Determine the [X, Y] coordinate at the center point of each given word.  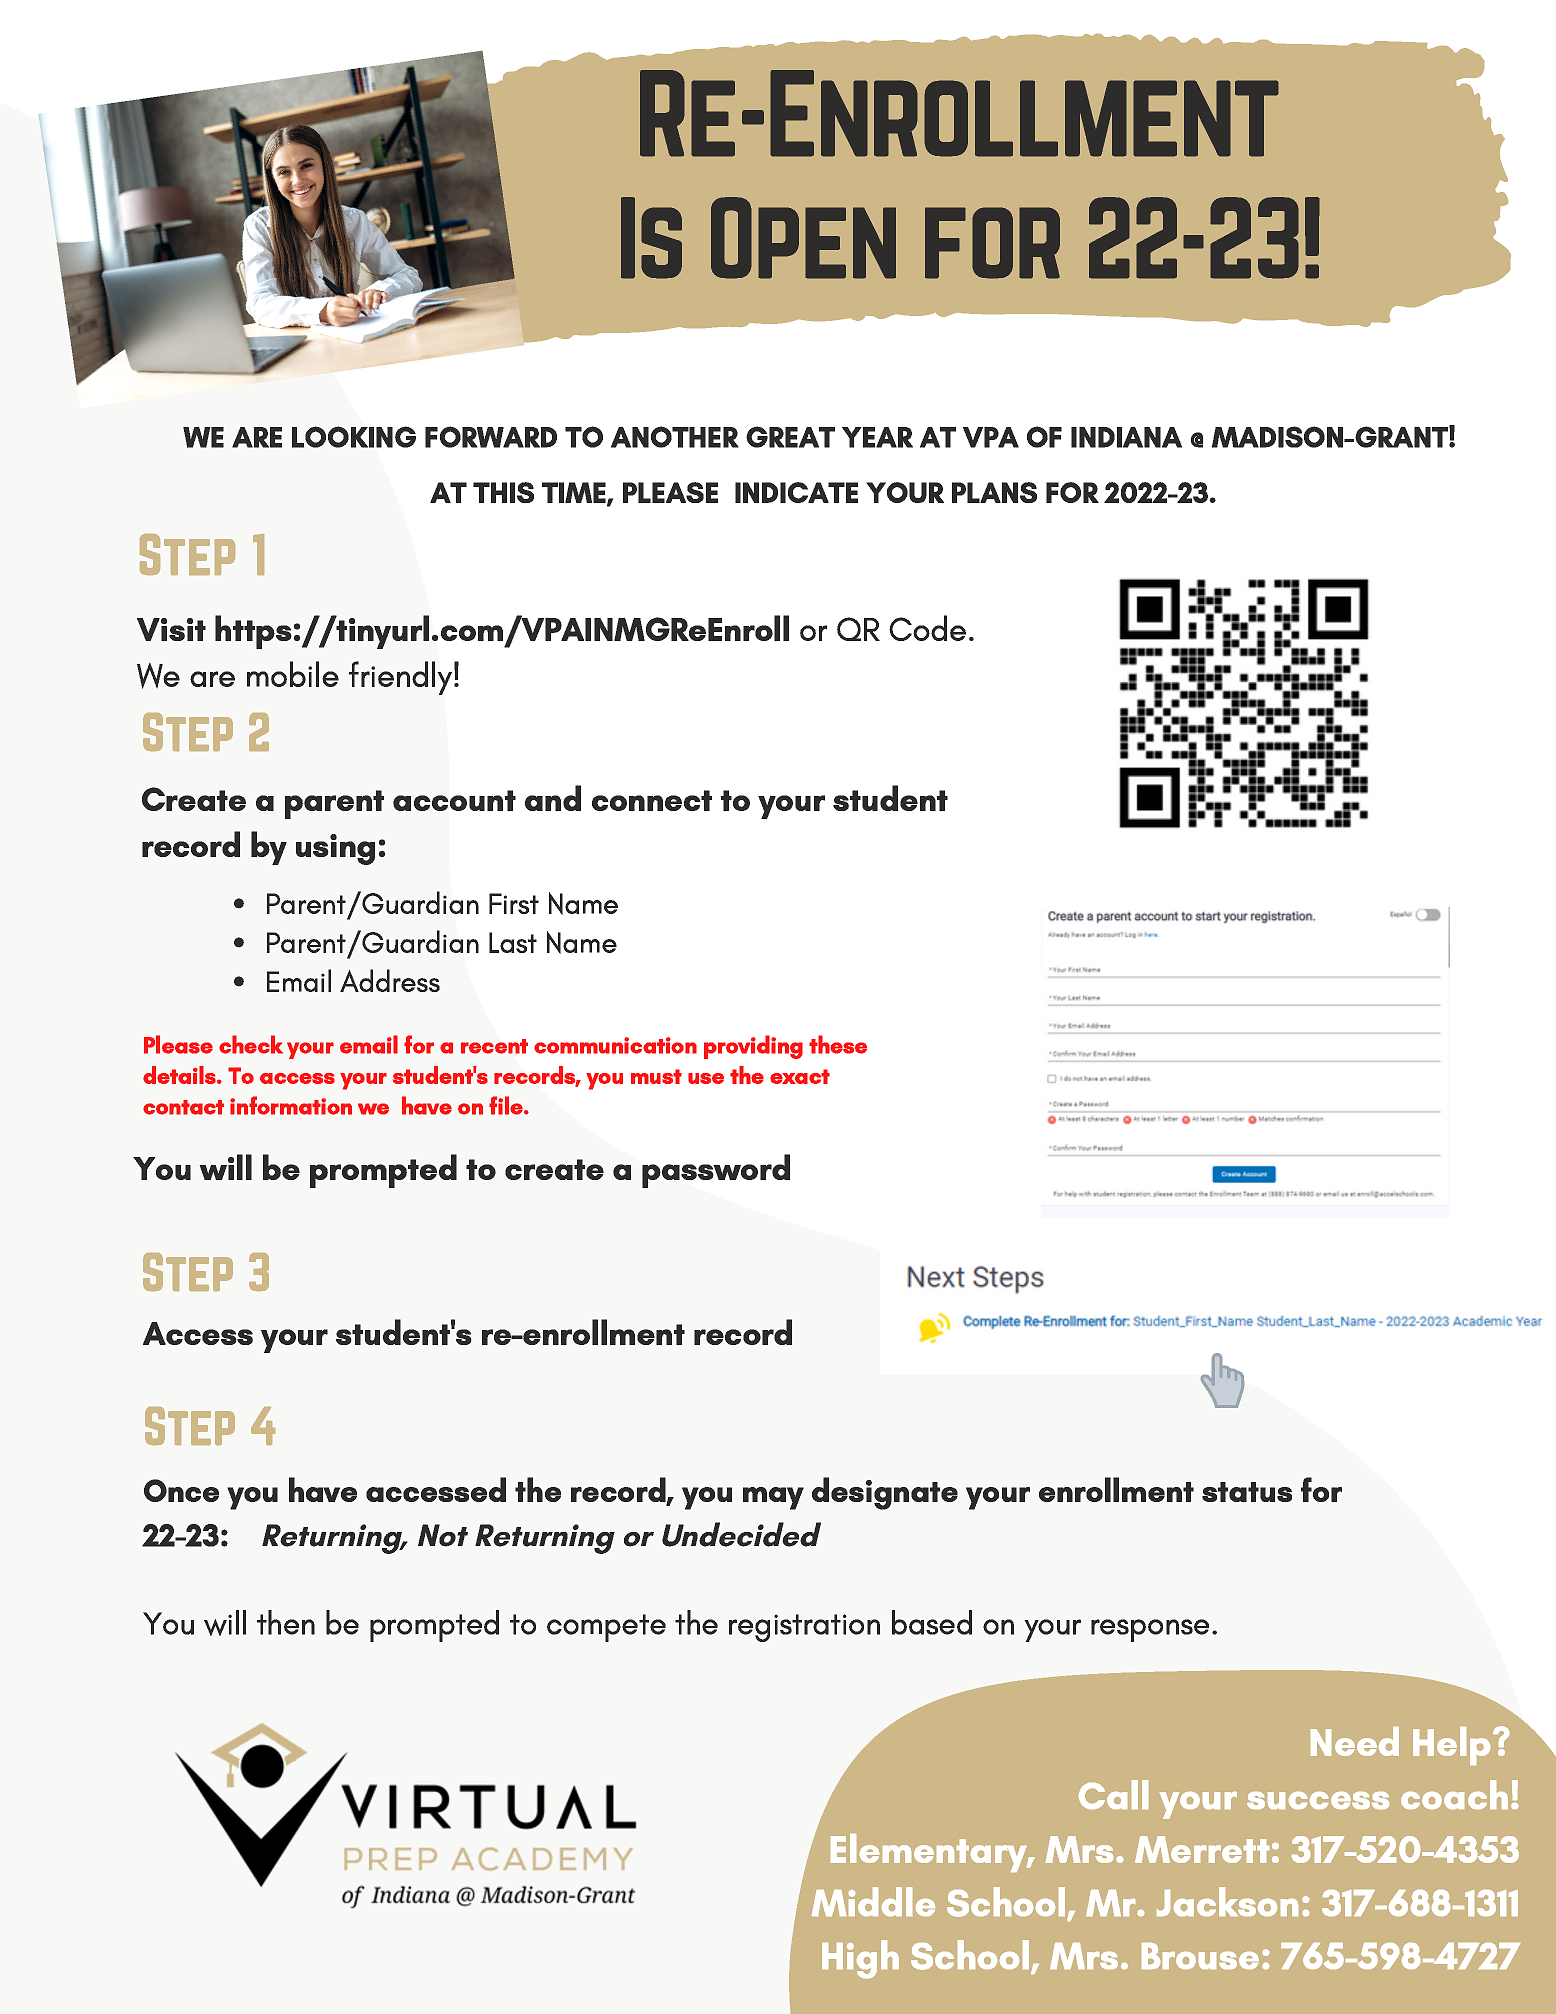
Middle [873, 1901]
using [335, 849]
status [1247, 1492]
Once [181, 1490]
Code [927, 628]
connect [652, 800]
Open [803, 238]
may [773, 1498]
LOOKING [354, 437]
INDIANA [1126, 437]
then [286, 1622]
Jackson [1227, 1901]
